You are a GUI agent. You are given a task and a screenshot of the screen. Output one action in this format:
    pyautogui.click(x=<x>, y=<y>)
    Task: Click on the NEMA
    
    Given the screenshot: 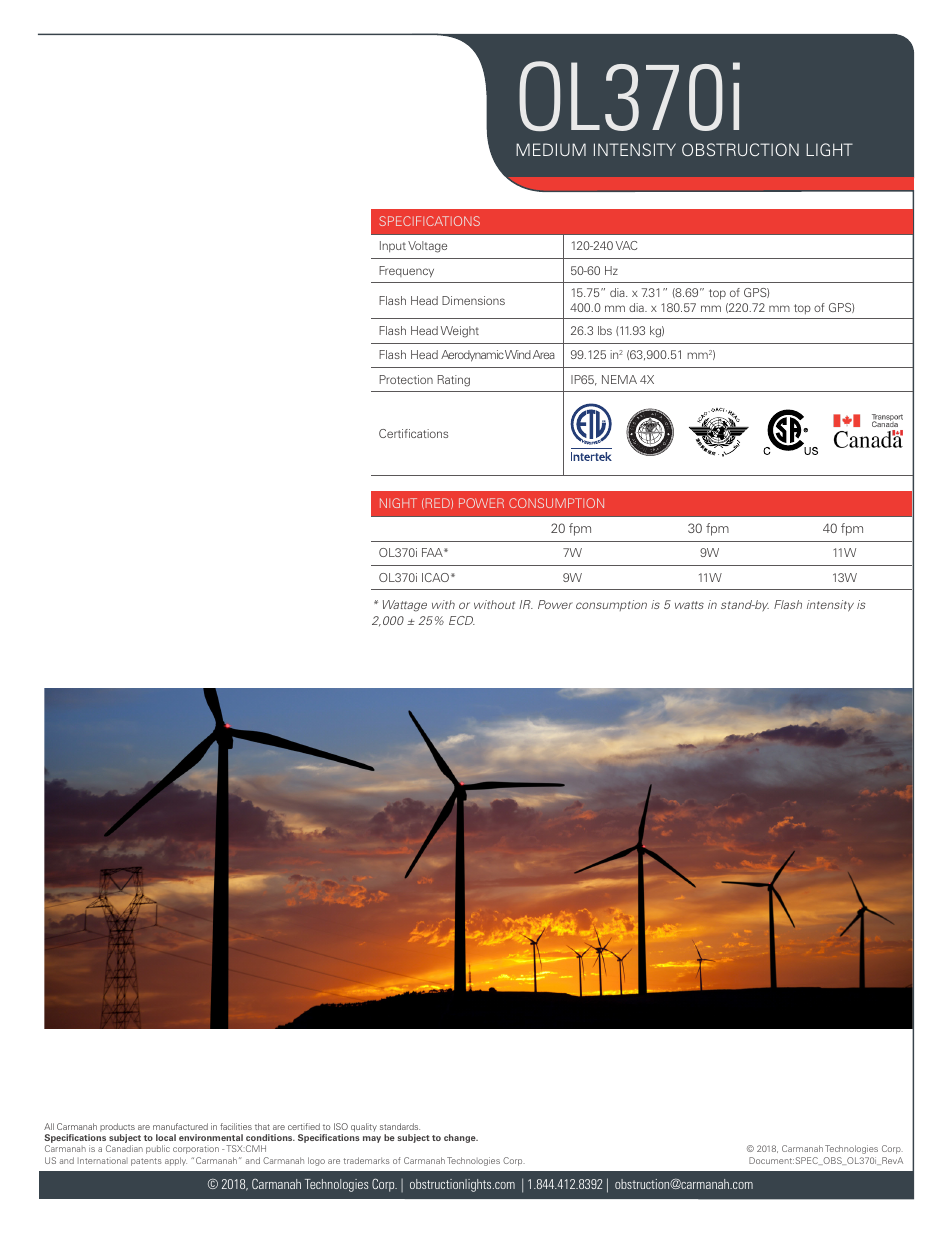 What is the action you would take?
    pyautogui.click(x=619, y=379)
